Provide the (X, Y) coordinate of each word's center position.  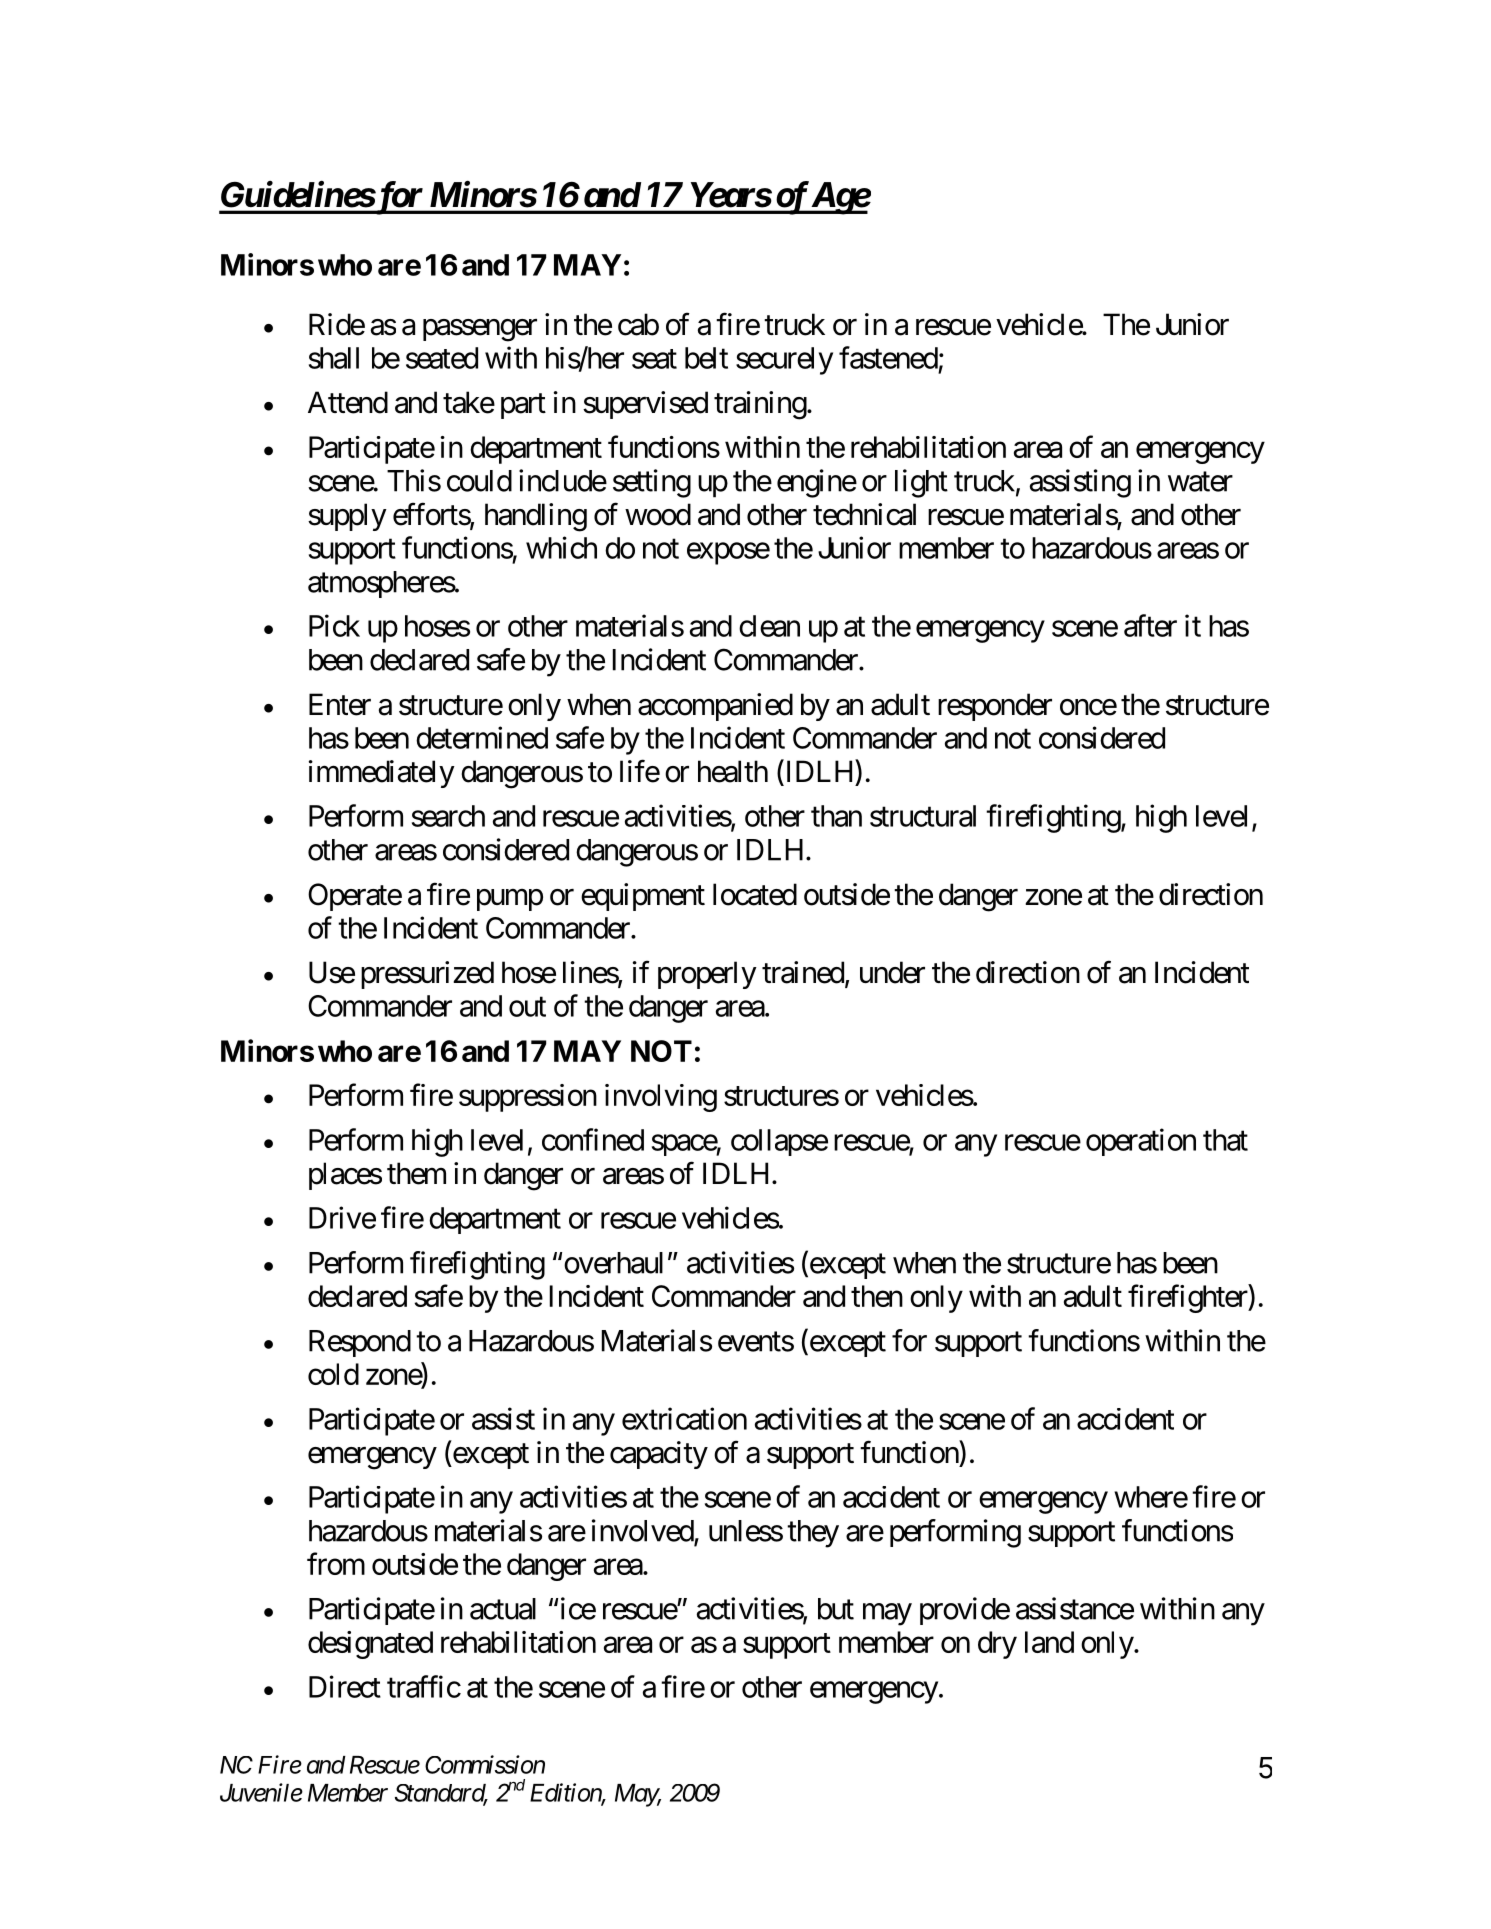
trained (803, 972)
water (1200, 482)
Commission (485, 1764)
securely (784, 361)
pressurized (427, 975)
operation (1141, 1142)
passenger (480, 330)
